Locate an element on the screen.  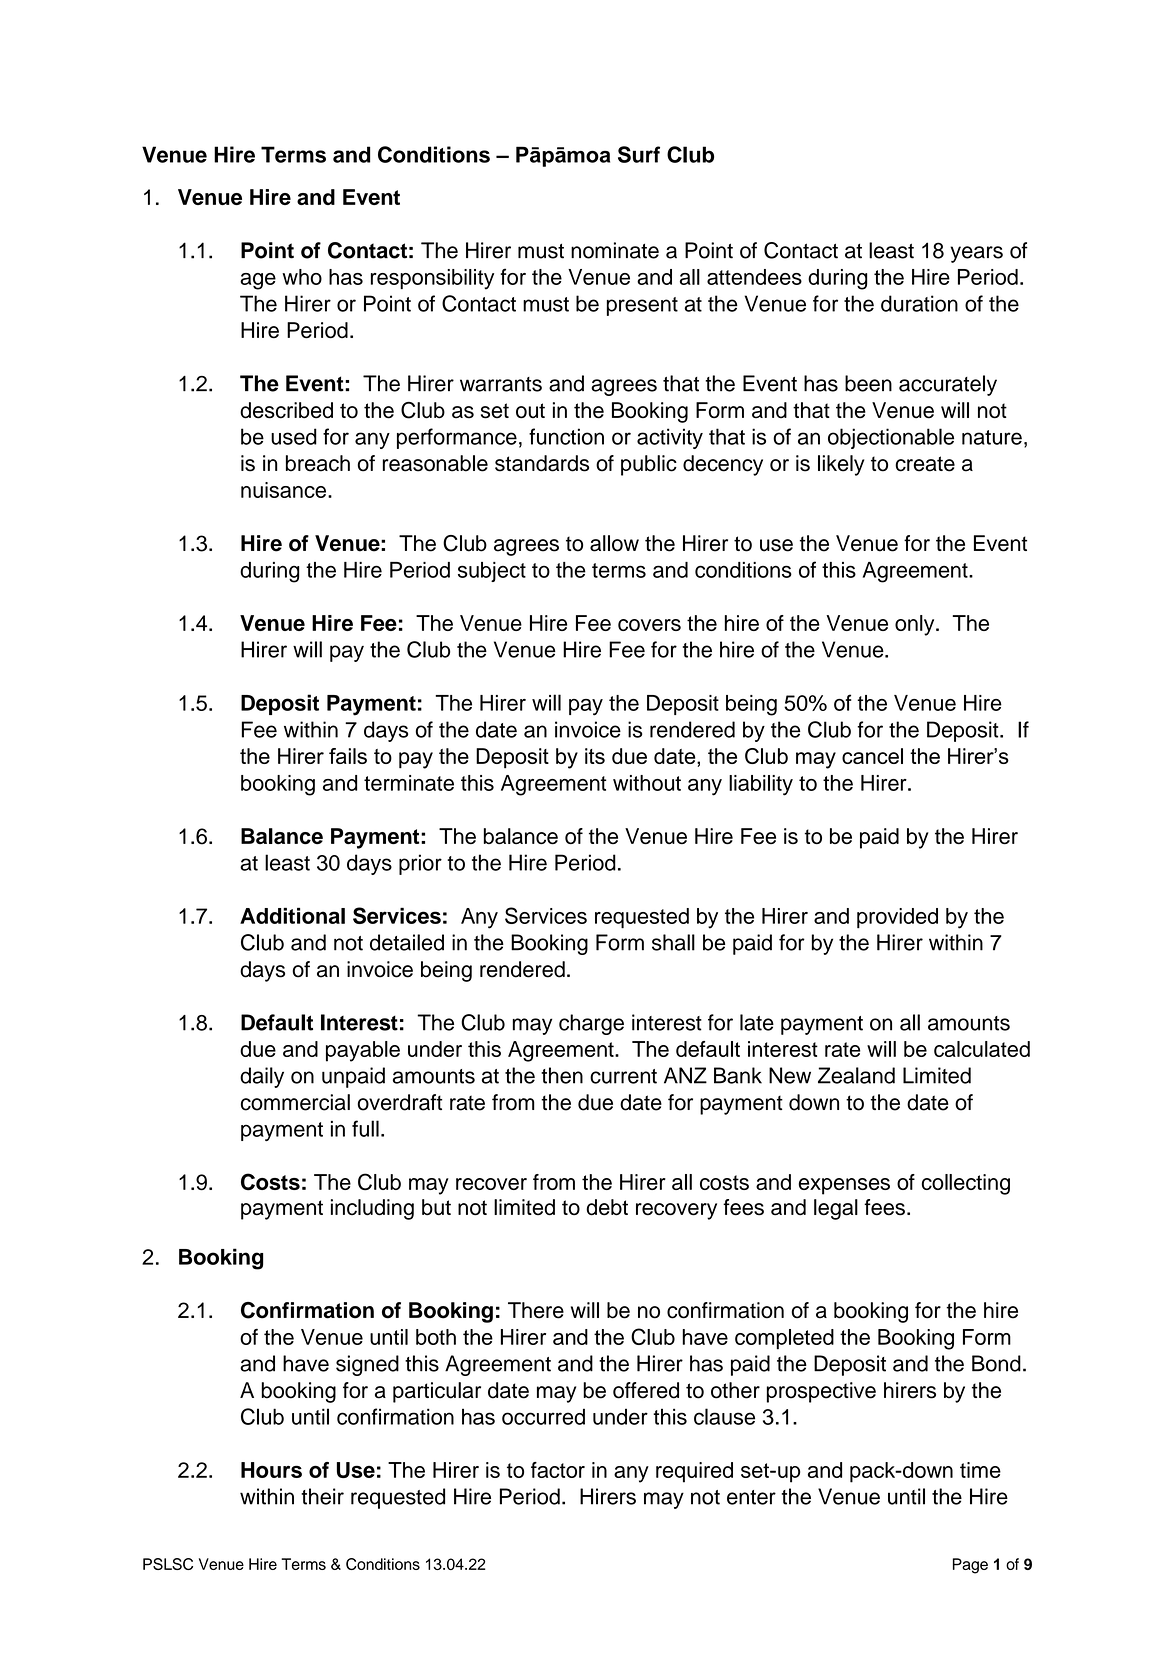
who is located at coordinates (302, 277).
